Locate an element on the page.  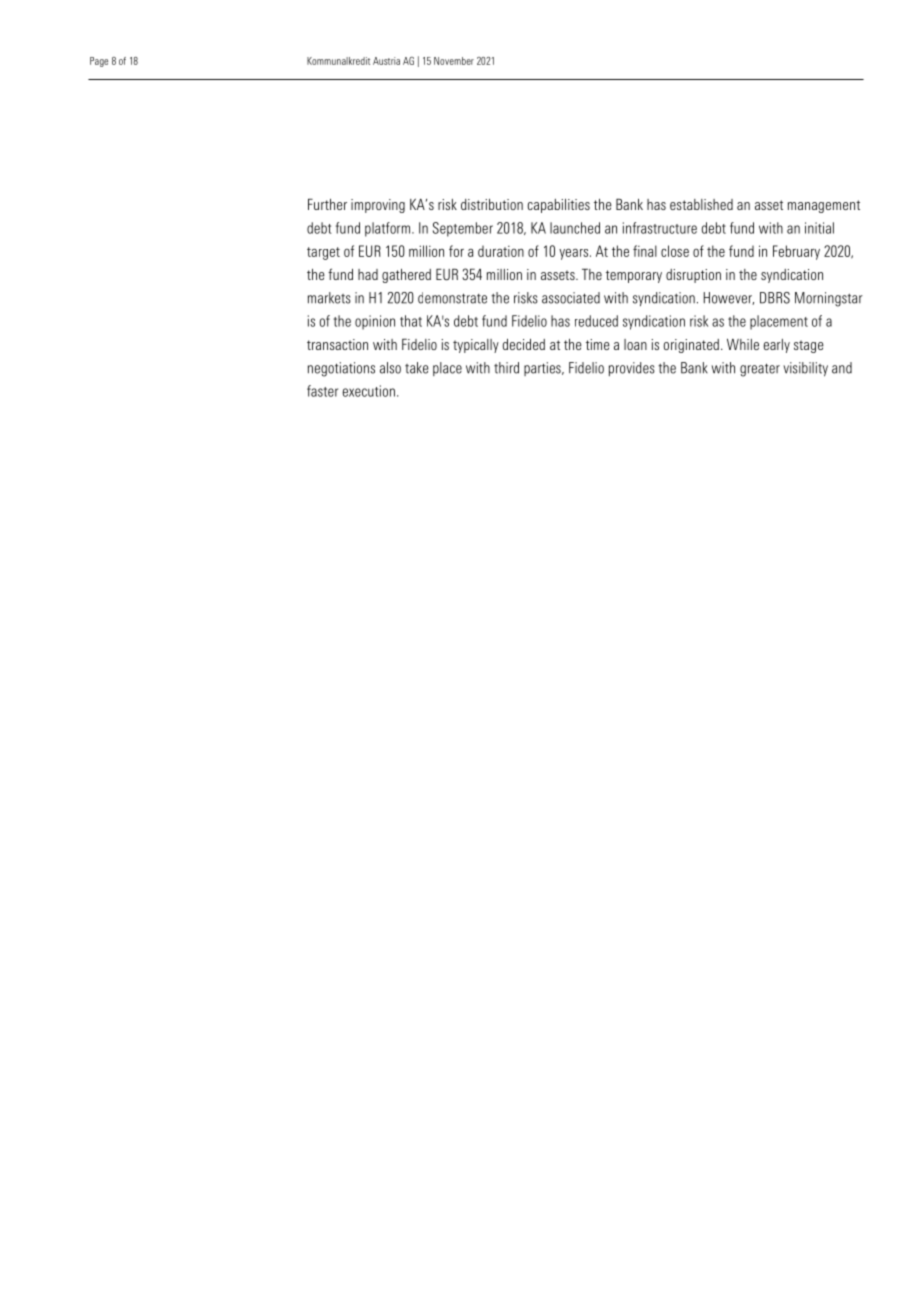
November is located at coordinates (454, 61).
